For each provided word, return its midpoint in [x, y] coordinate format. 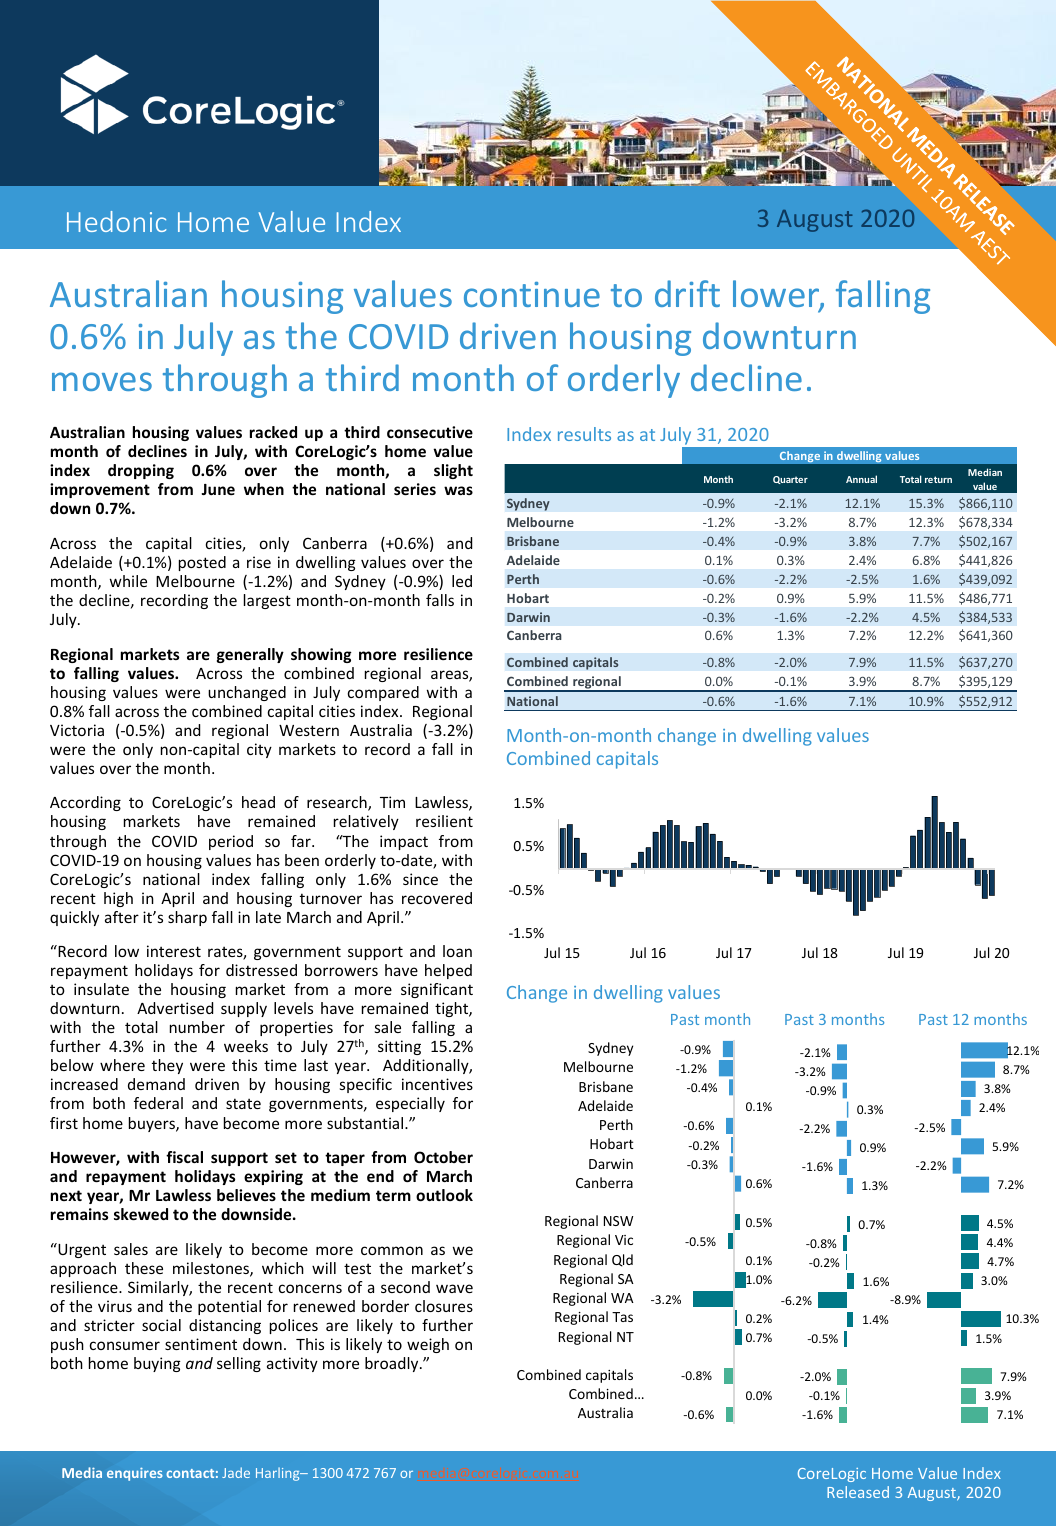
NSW [618, 1221]
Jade [236, 1472]
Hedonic [116, 221]
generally [250, 655]
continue [532, 294]
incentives [437, 1084]
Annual [861, 479]
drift [687, 293]
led [462, 581]
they [167, 1066]
